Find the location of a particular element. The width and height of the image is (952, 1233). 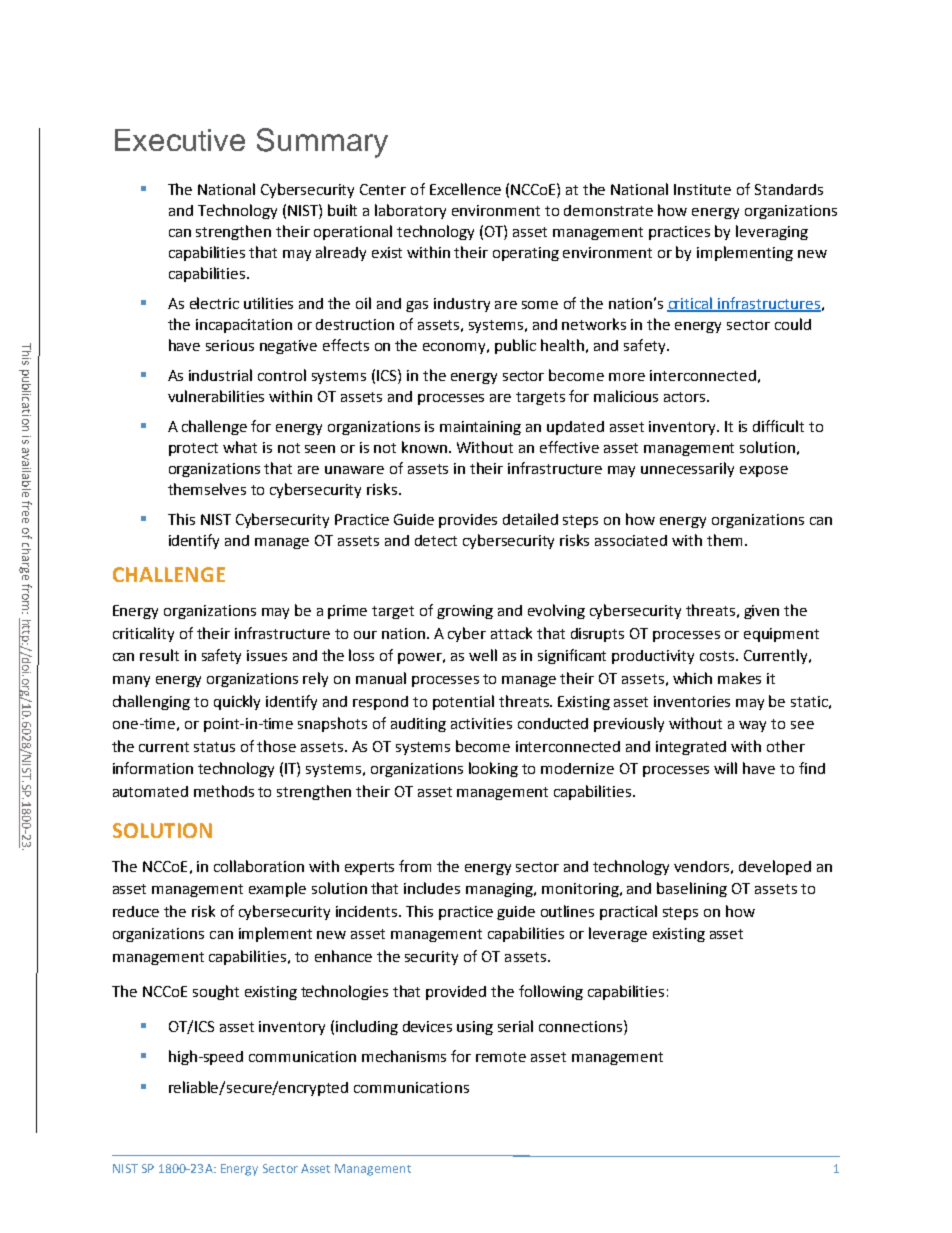

industrial is located at coordinates (220, 375).
